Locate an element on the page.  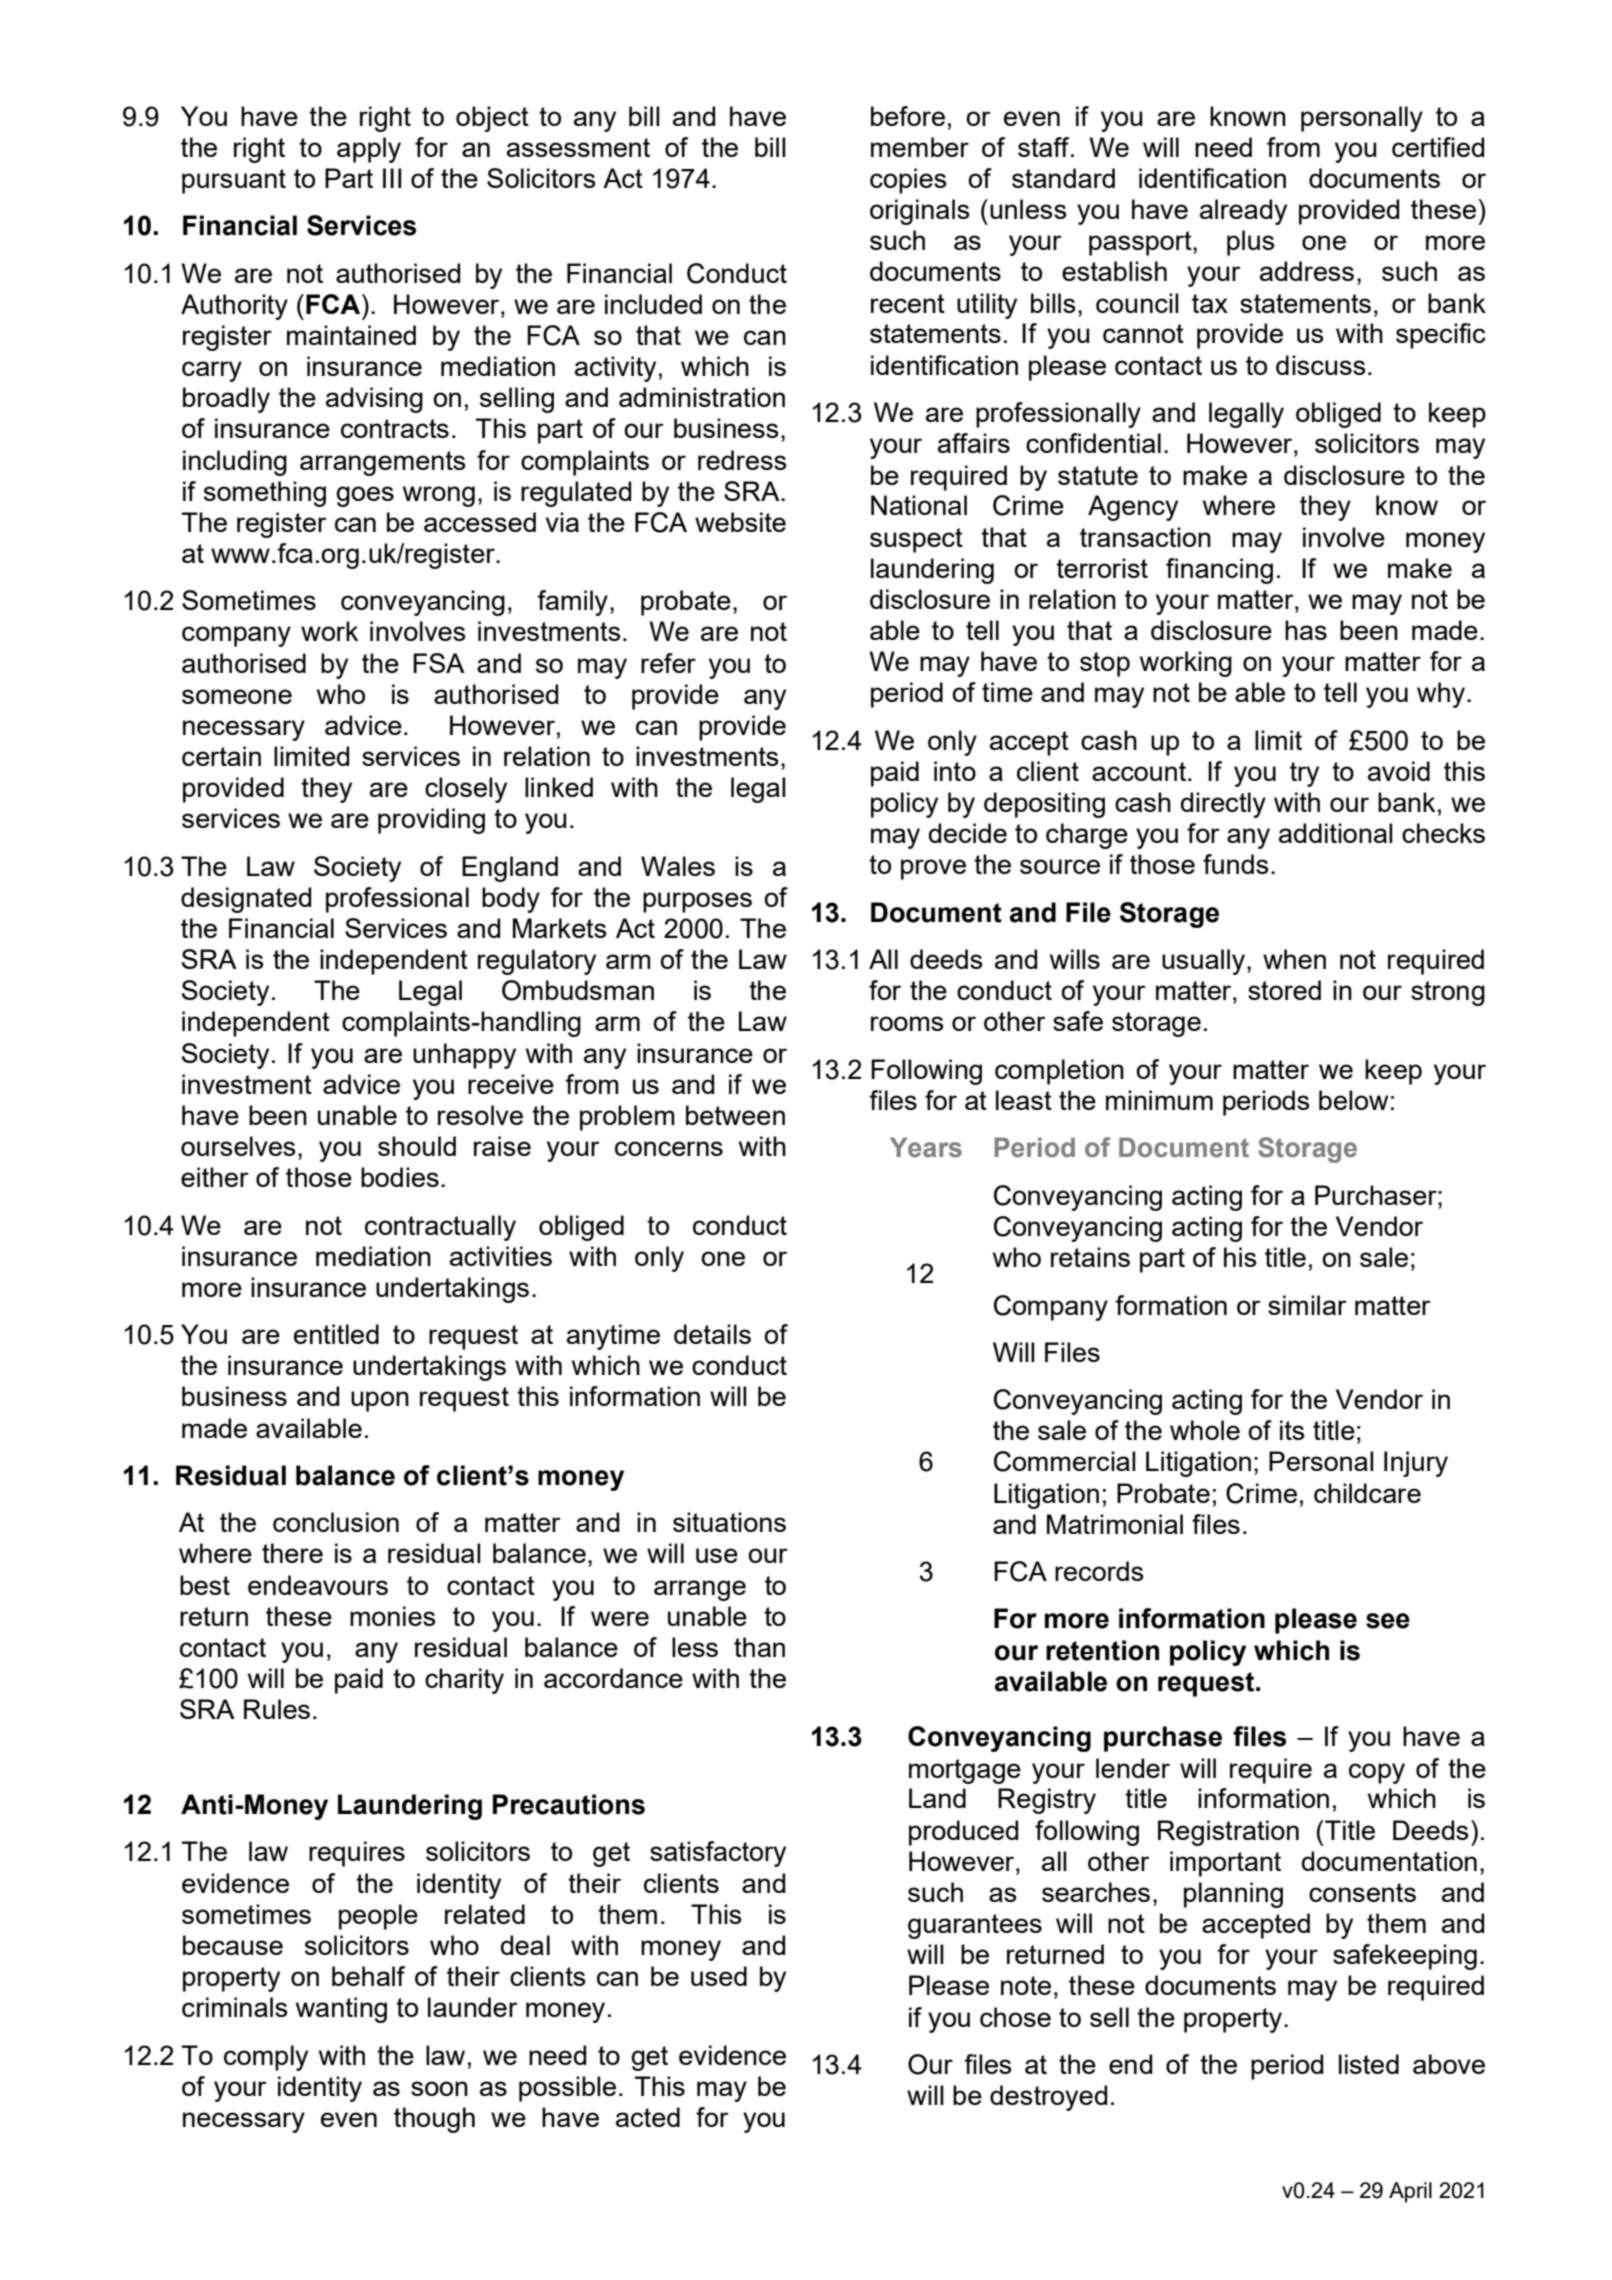
copies is located at coordinates (908, 181).
